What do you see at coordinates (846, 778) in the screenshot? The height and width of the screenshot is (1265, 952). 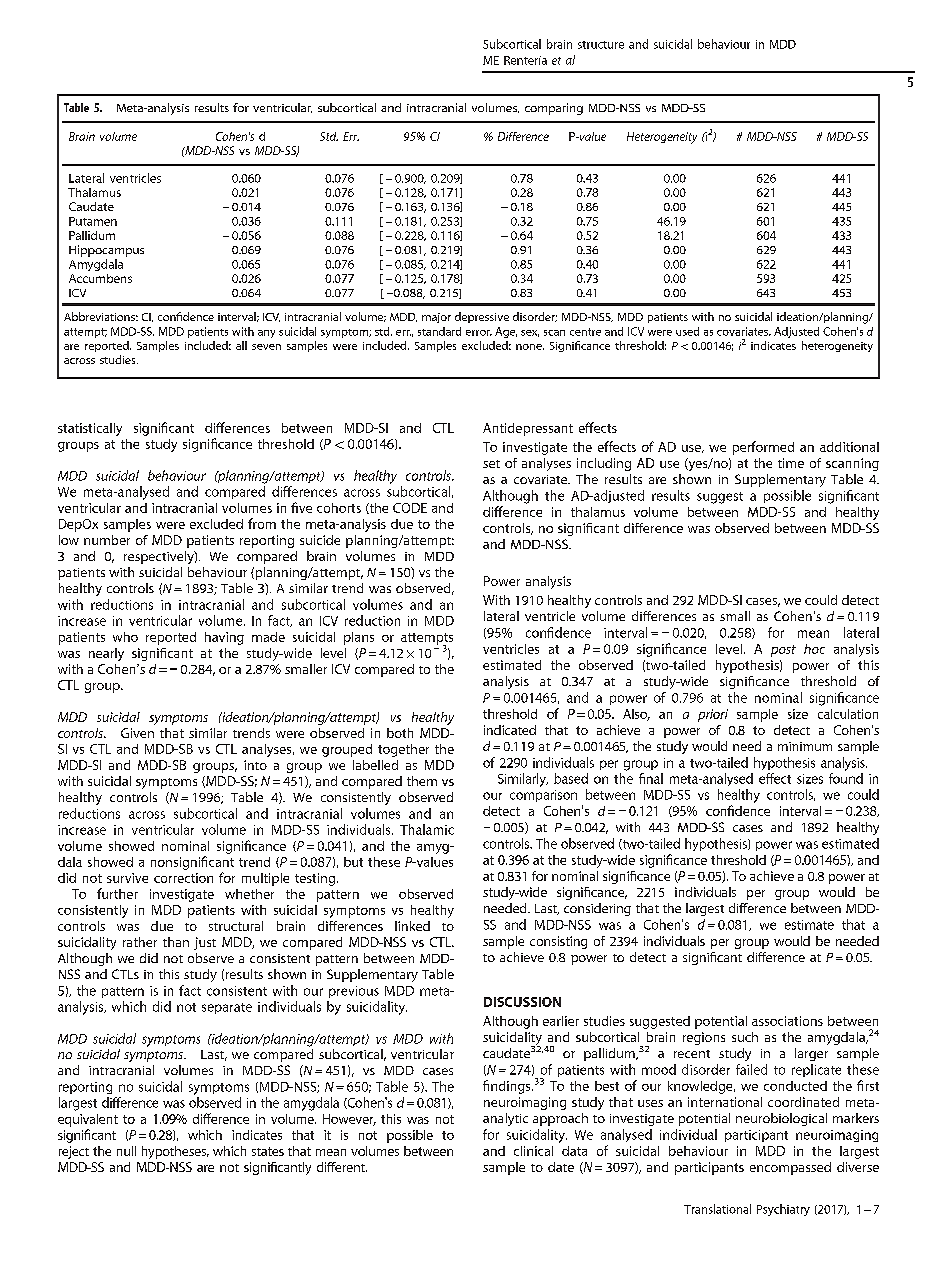 I see `found` at bounding box center [846, 778].
